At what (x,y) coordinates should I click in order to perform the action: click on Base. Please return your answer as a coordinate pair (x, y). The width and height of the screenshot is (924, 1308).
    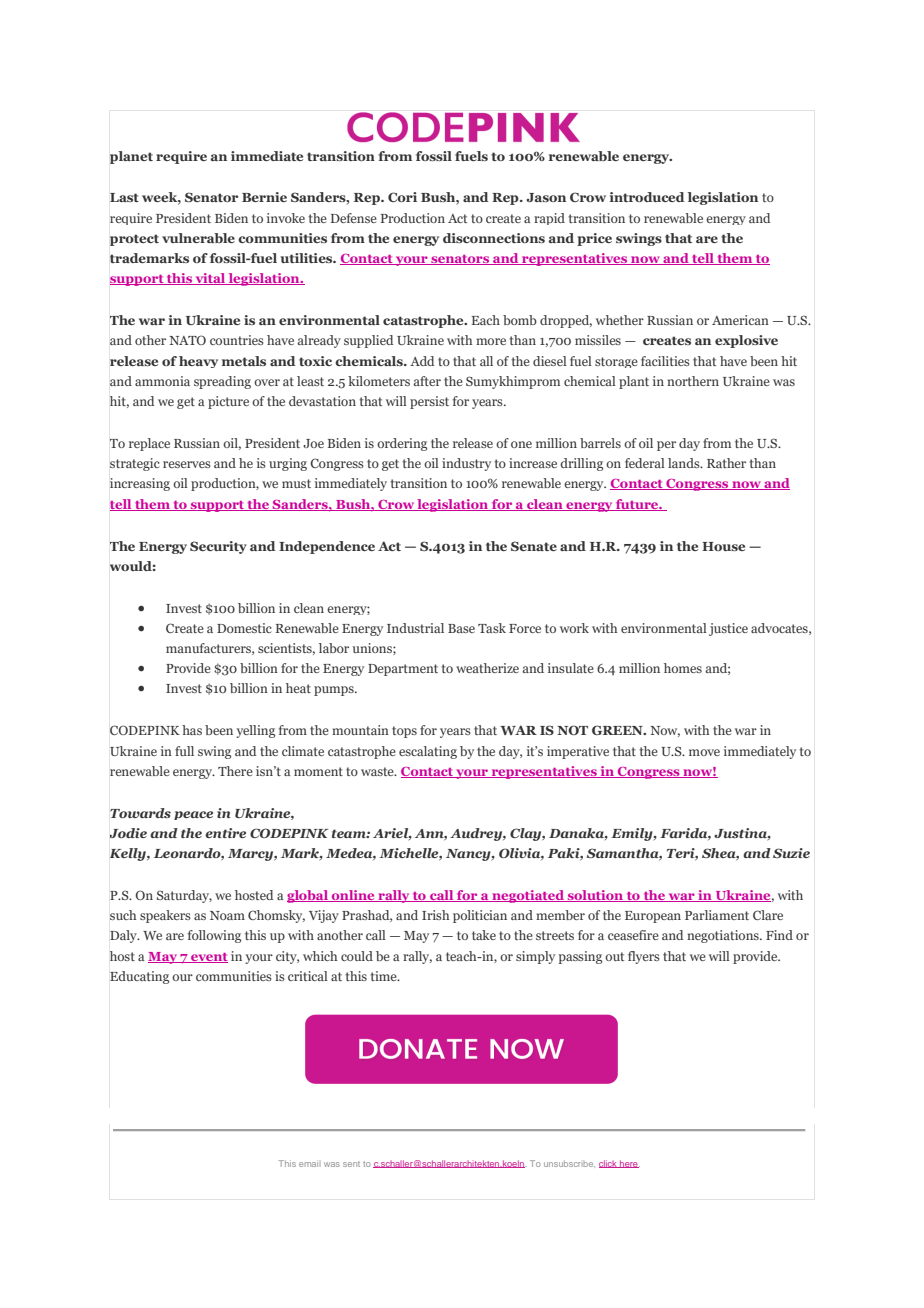
    Looking at the image, I should click on (461, 628).
